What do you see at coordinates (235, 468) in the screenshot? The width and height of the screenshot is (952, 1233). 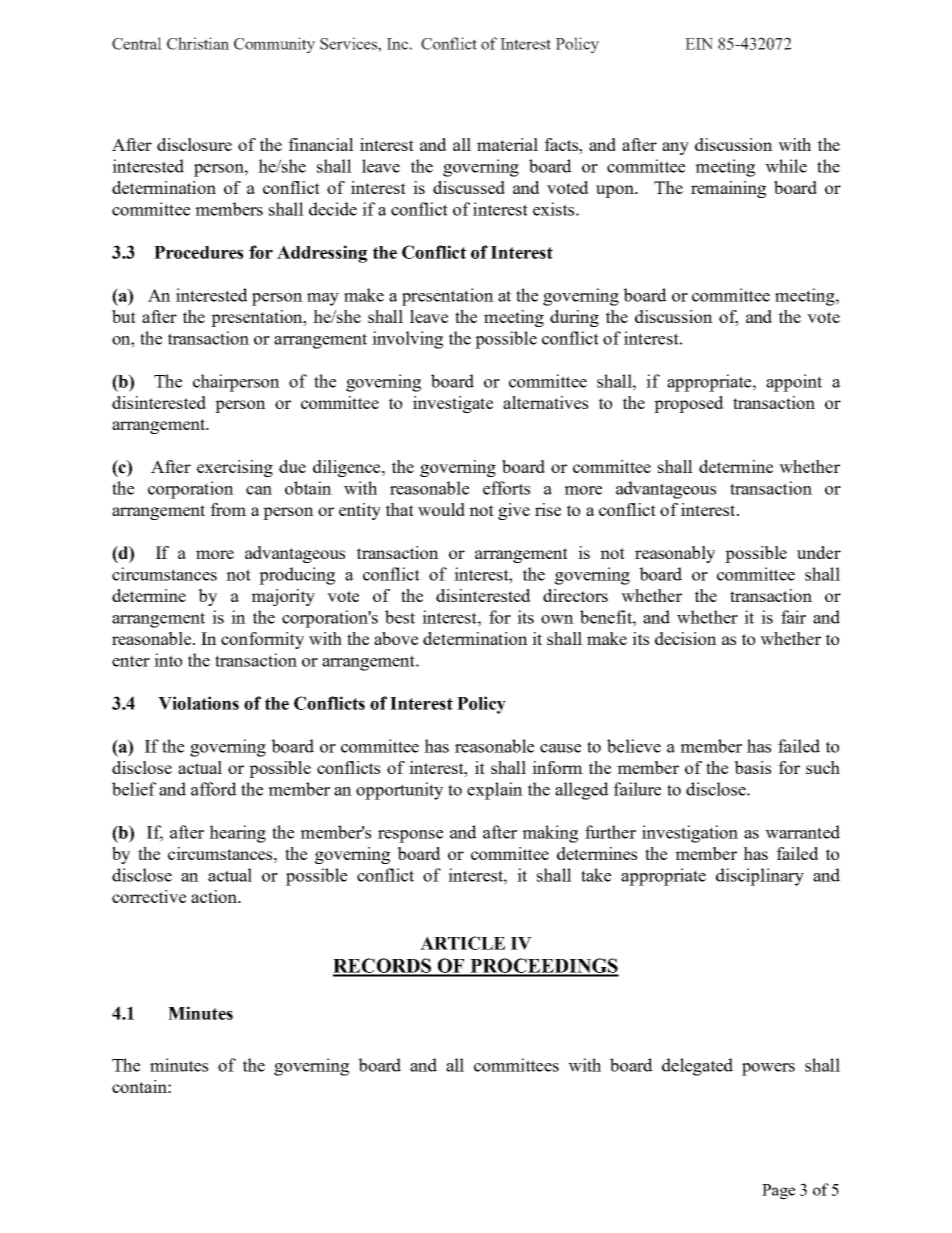 I see `exercising` at bounding box center [235, 468].
